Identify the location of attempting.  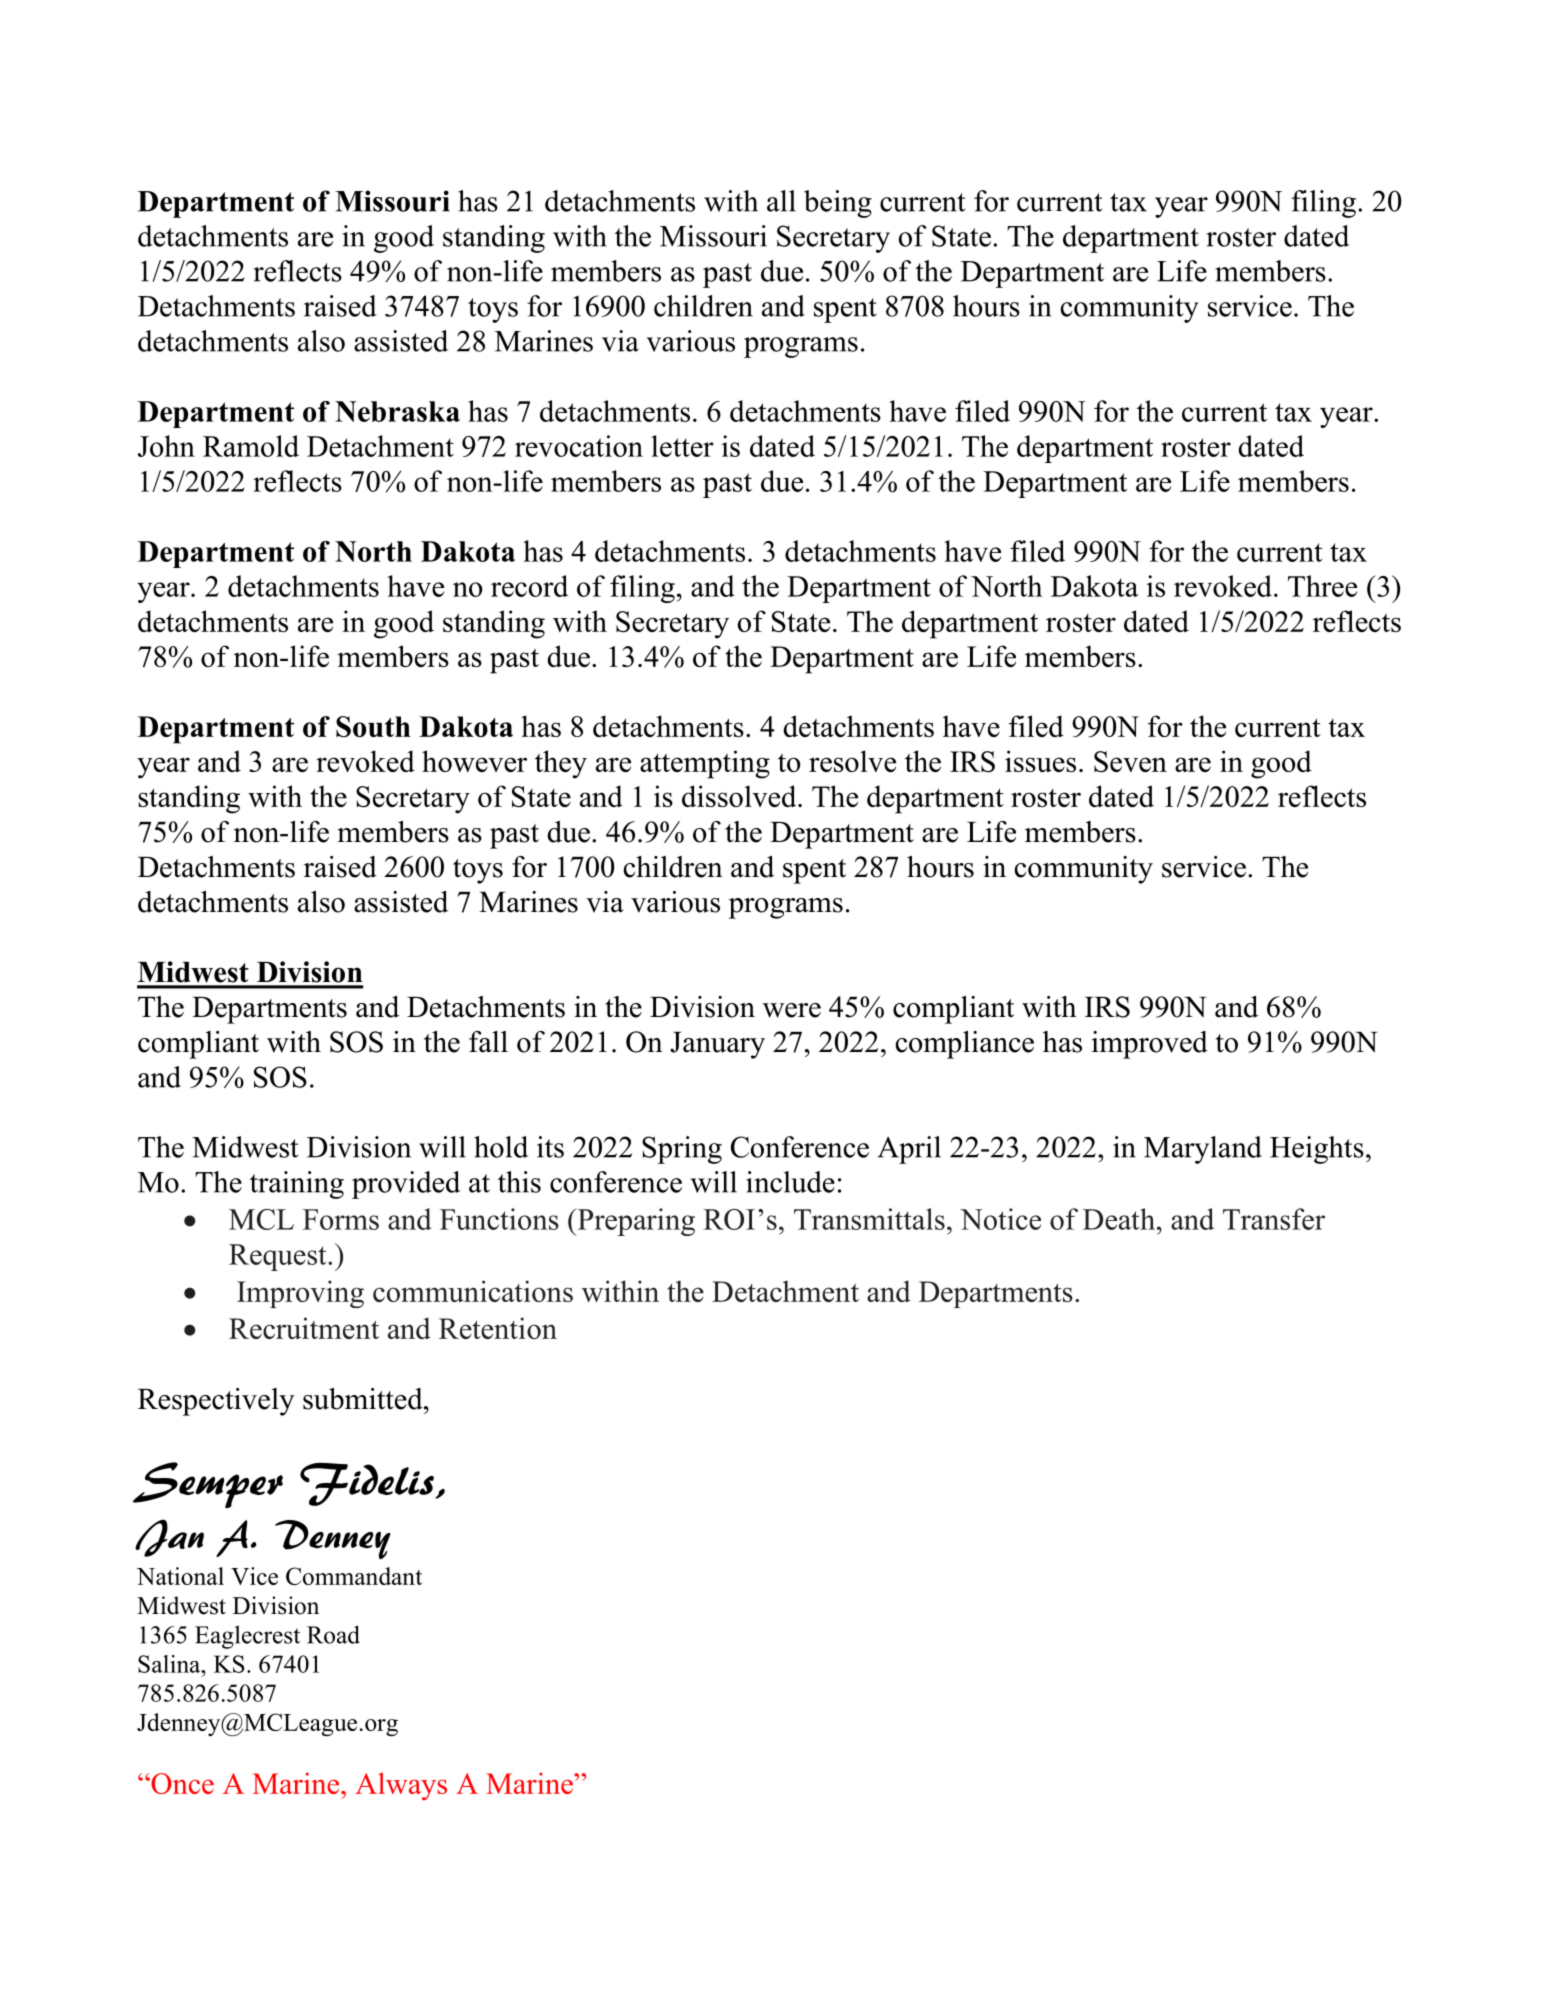
(705, 764).
